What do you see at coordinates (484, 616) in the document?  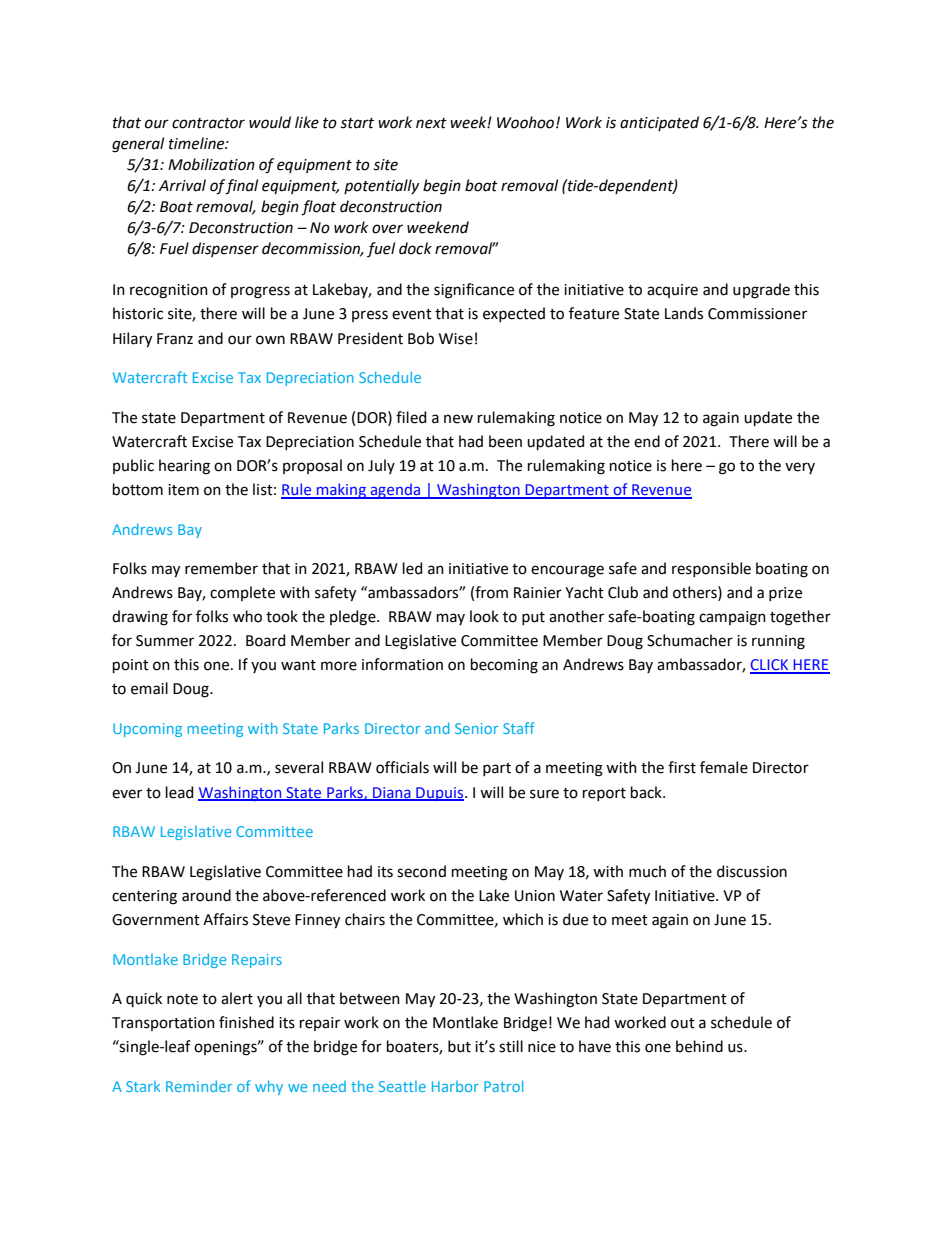 I see `look` at bounding box center [484, 616].
